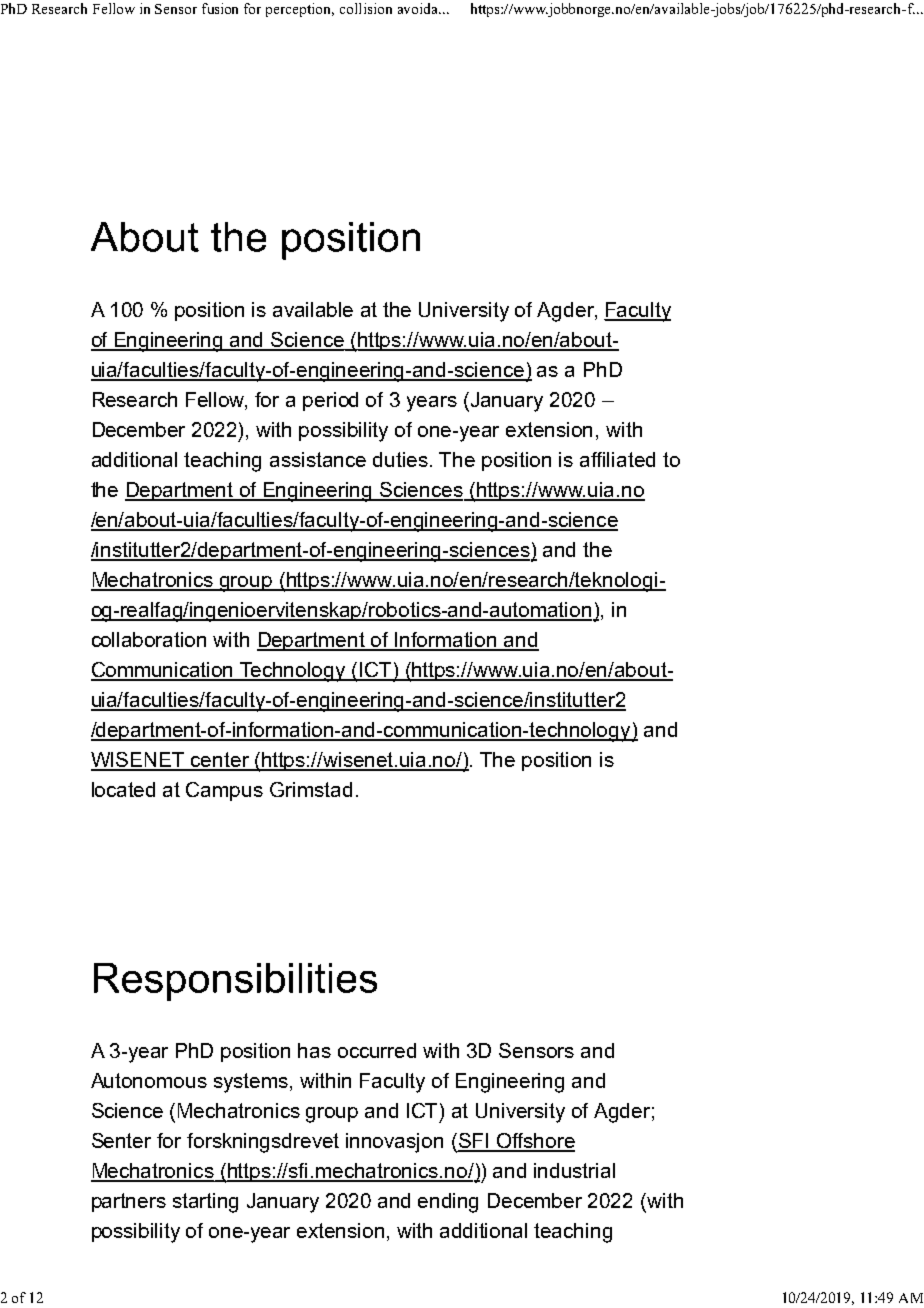 This document has width=924, height=1308. I want to click on duties, so click(400, 459).
